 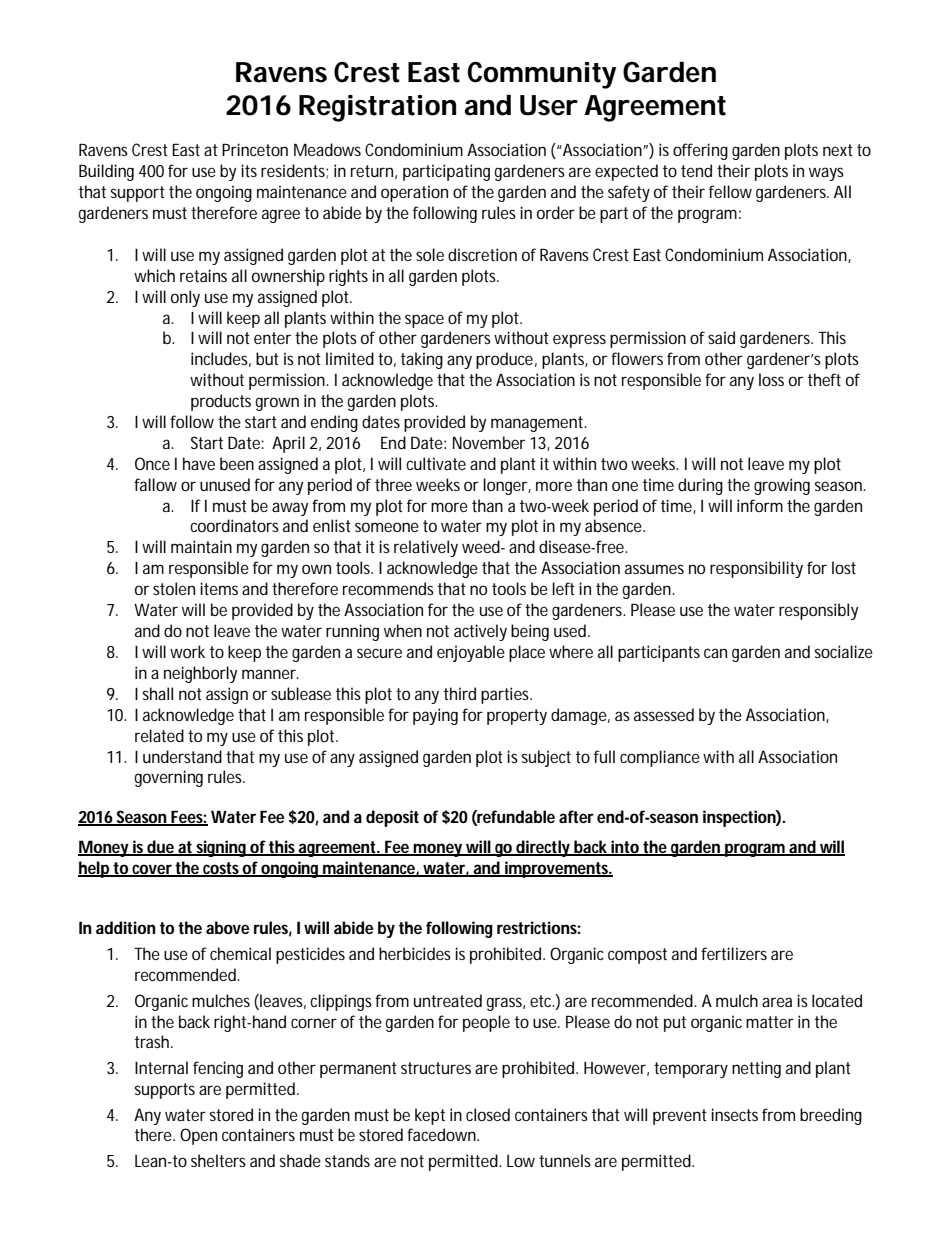 What do you see at coordinates (221, 402) in the screenshot?
I see `products` at bounding box center [221, 402].
